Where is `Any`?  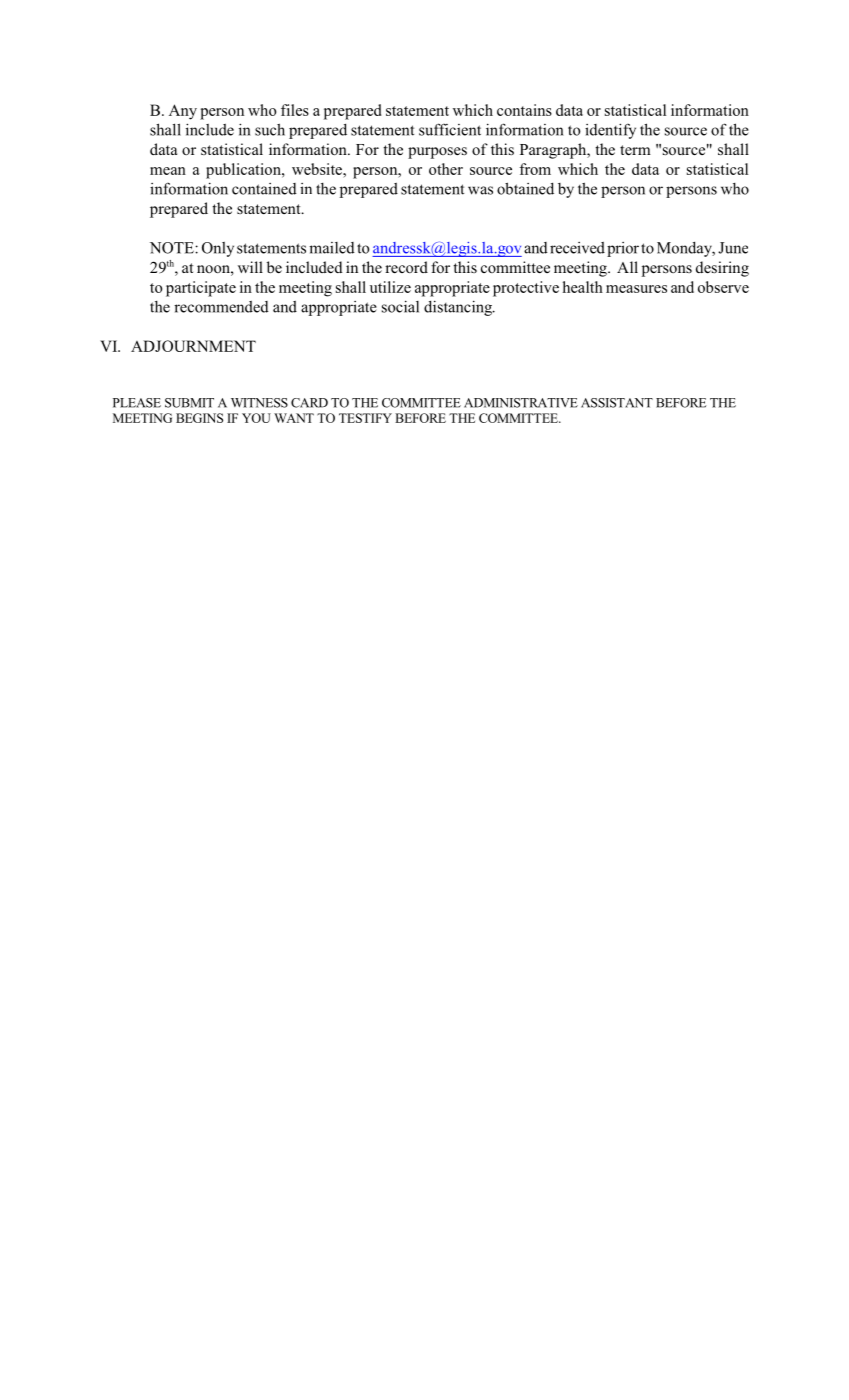 Any is located at coordinates (183, 112).
